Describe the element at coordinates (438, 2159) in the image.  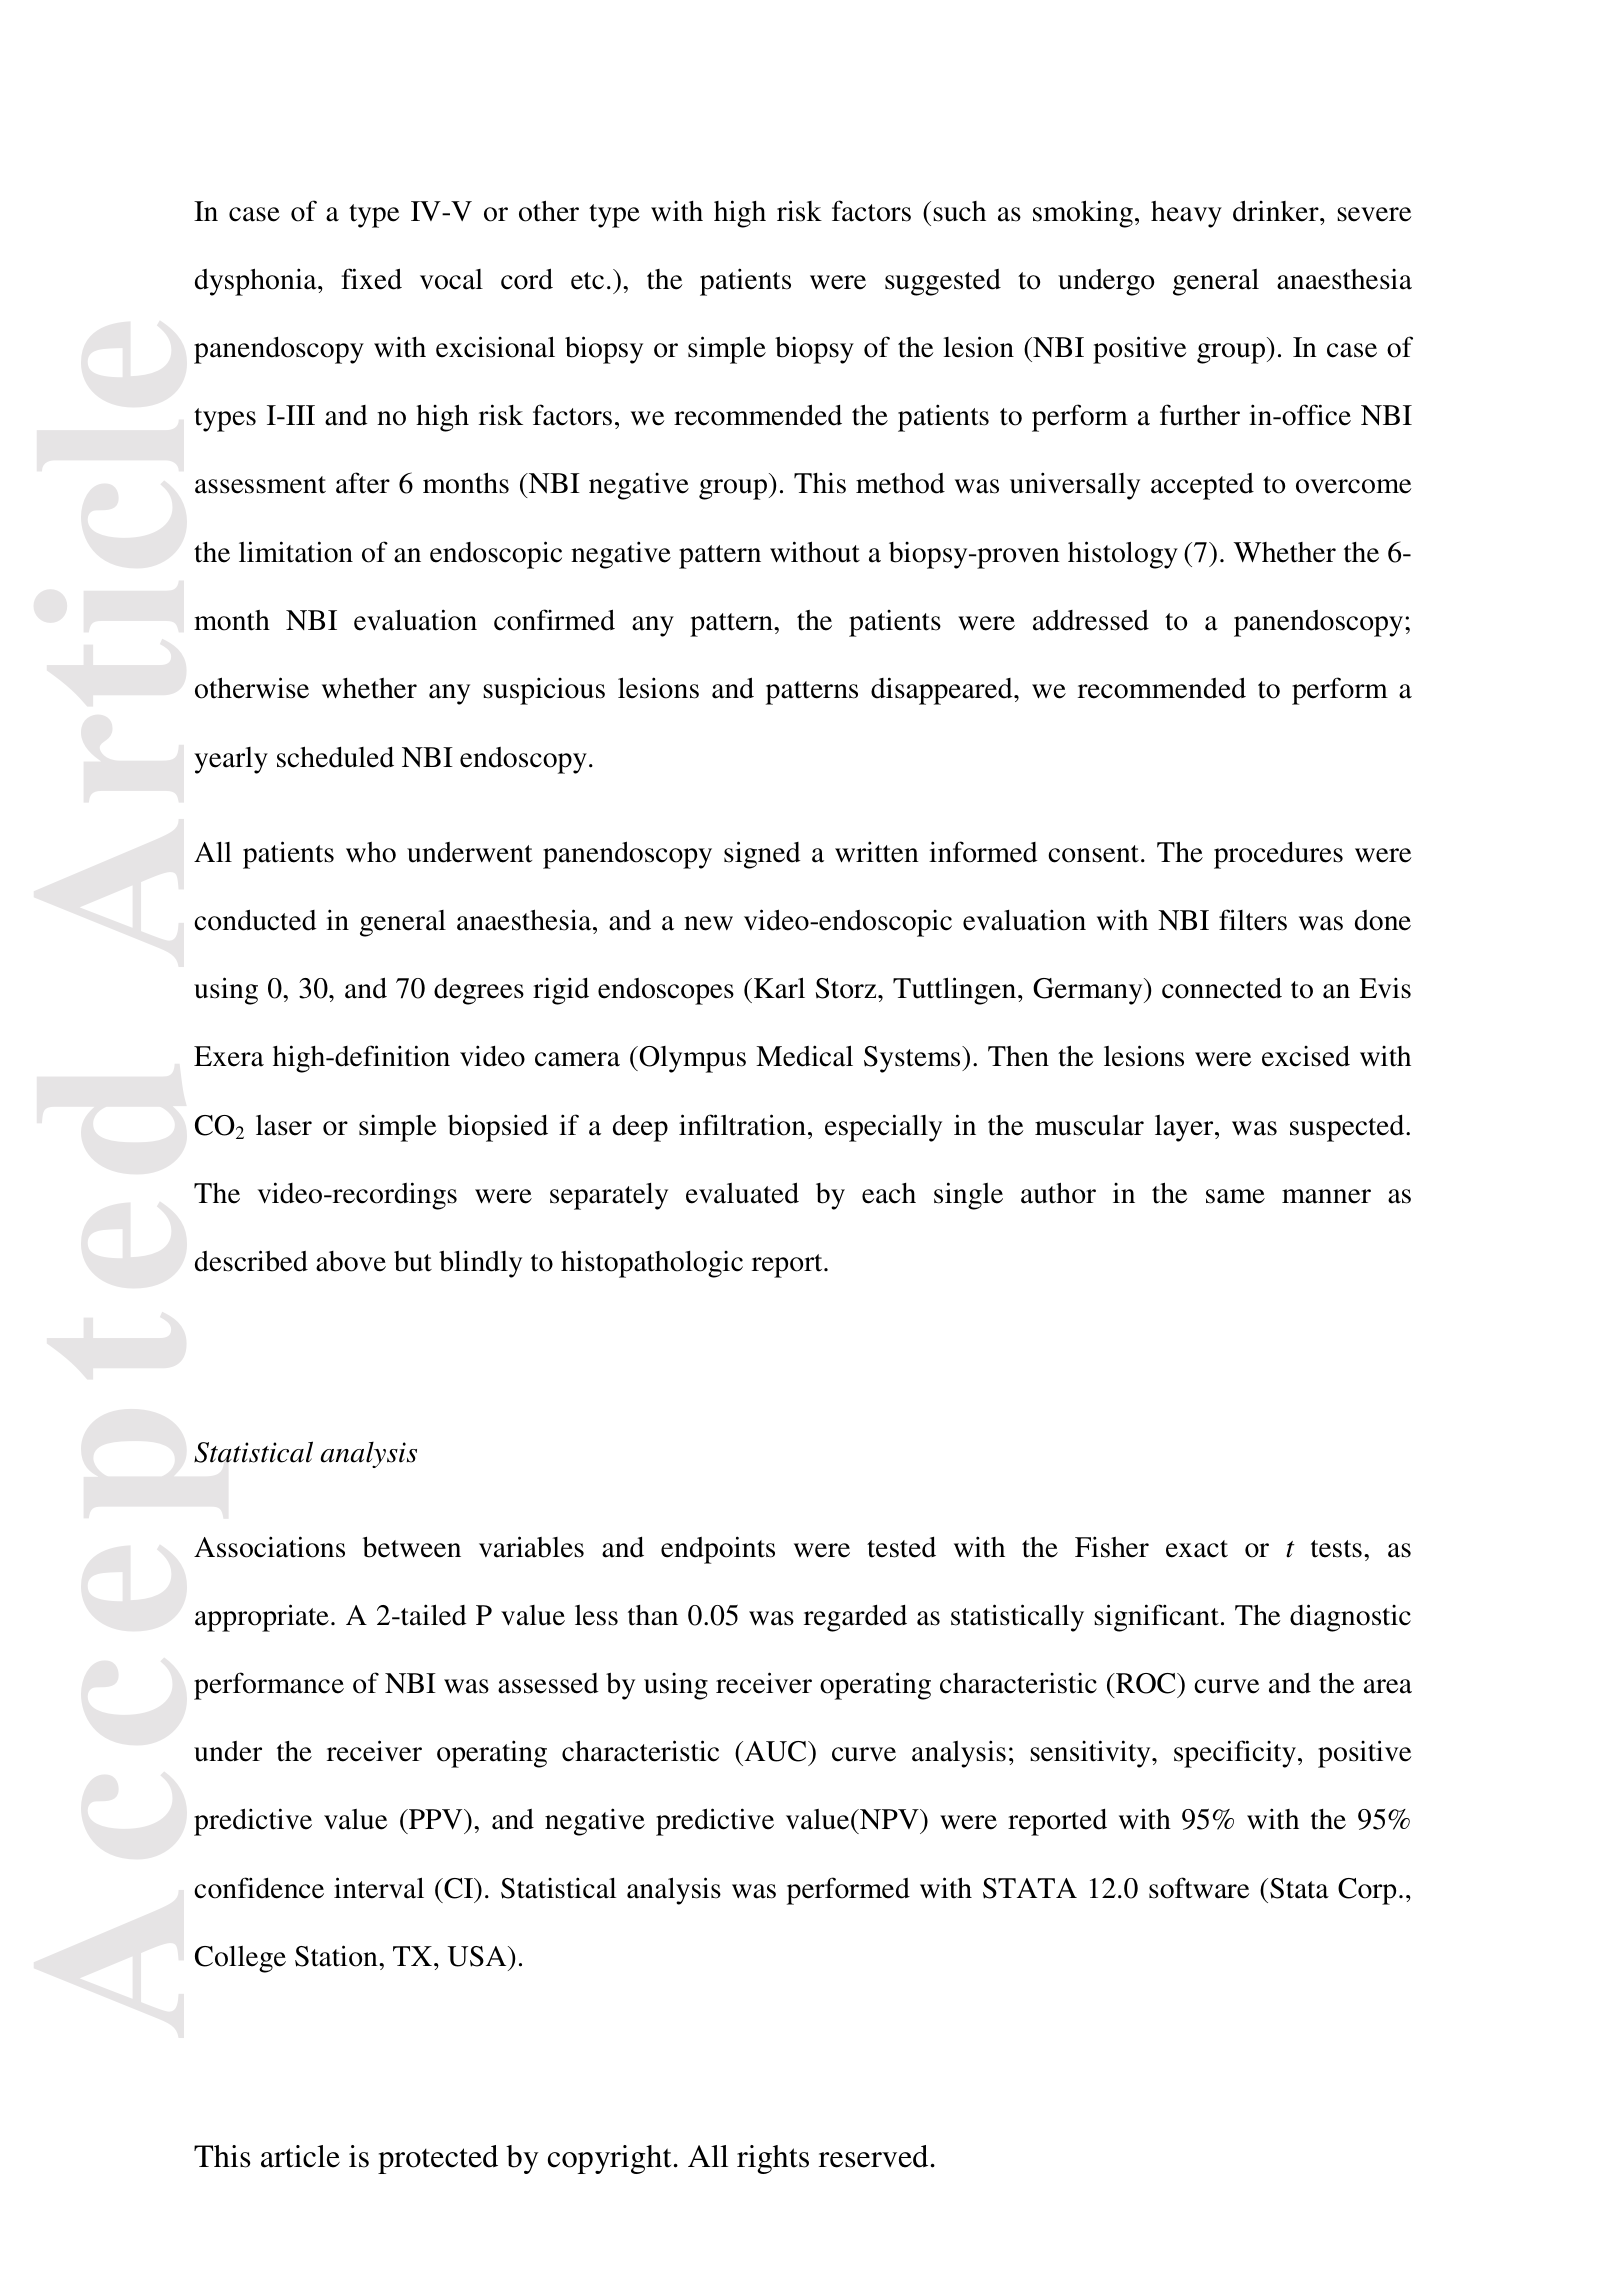
I see `protected` at that location.
